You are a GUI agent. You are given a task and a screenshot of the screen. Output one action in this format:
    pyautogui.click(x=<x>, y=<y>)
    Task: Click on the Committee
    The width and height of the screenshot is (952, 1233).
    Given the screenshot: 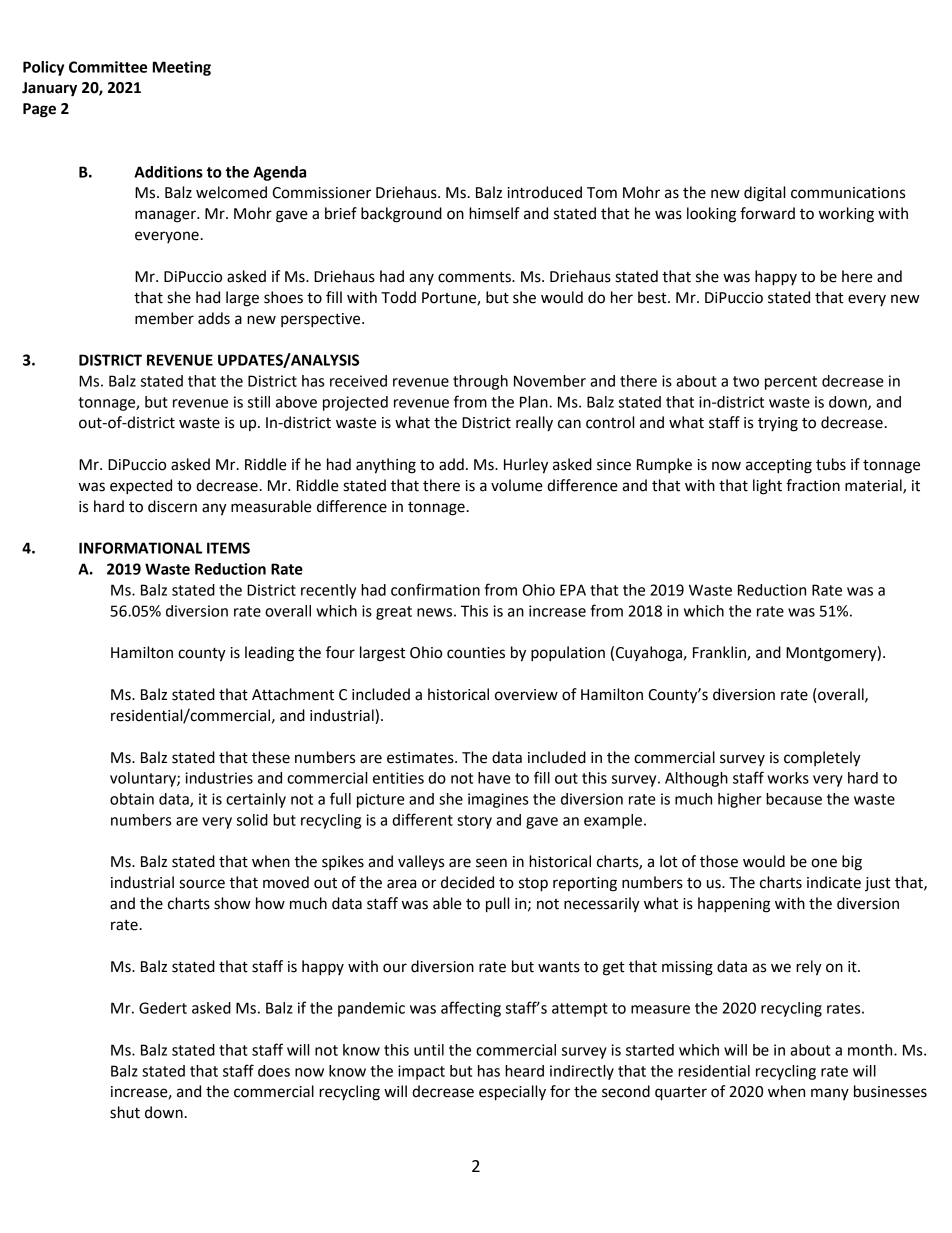 What is the action you would take?
    pyautogui.click(x=108, y=67)
